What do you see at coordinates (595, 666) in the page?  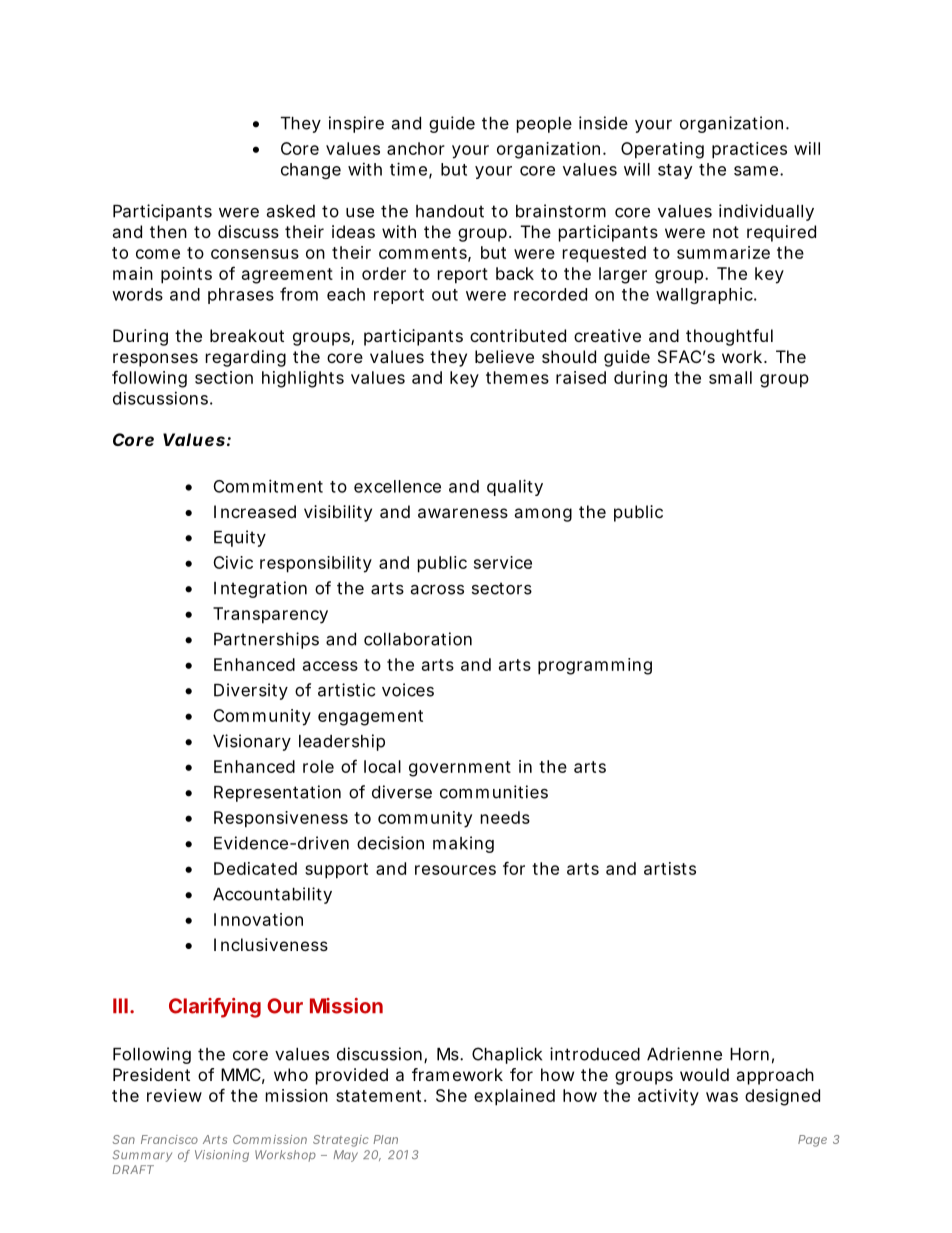 I see `programming` at bounding box center [595, 666].
